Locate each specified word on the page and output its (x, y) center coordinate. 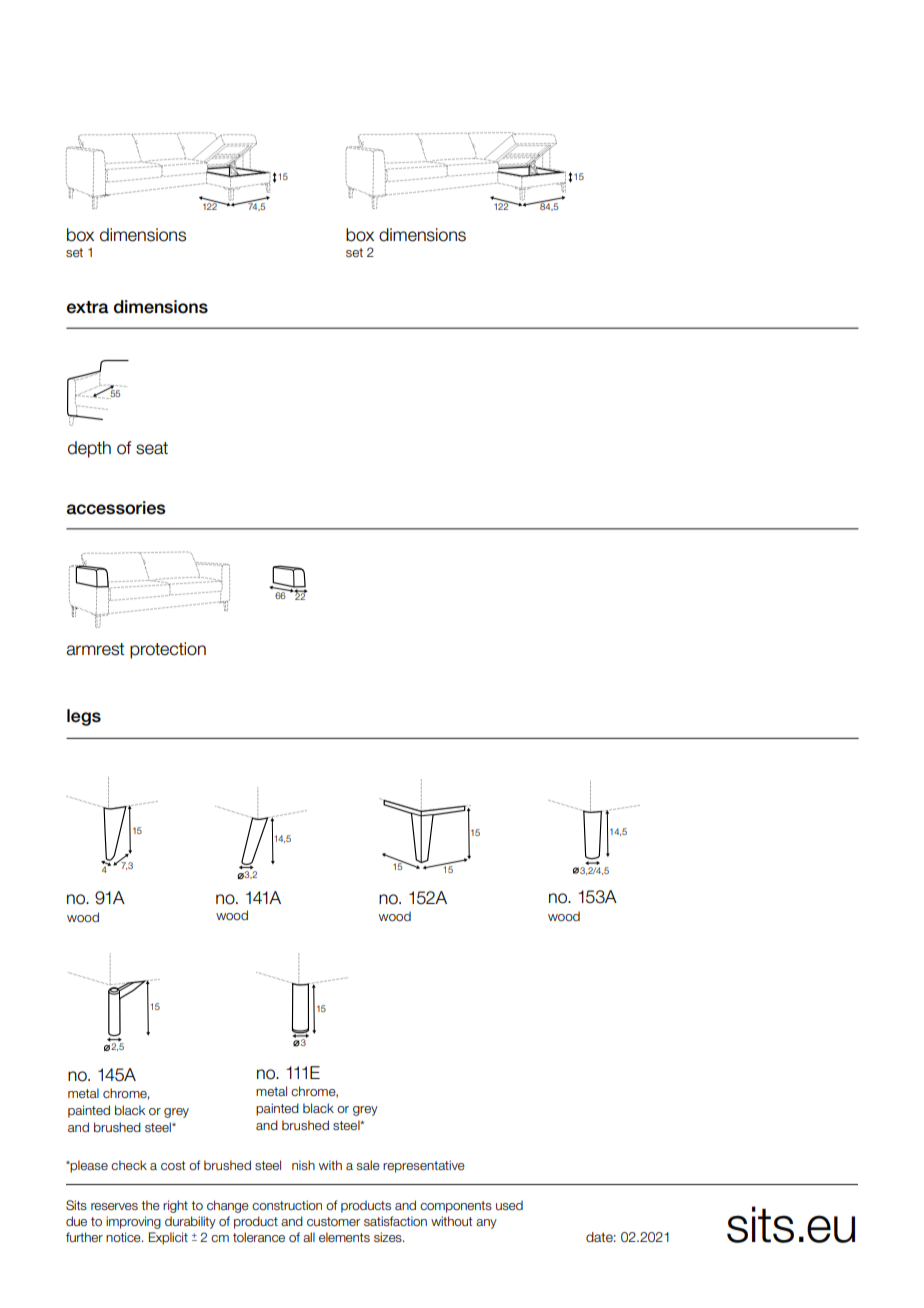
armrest (95, 649)
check (129, 1165)
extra (88, 307)
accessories (116, 508)
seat (152, 448)
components (456, 1207)
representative (424, 1166)
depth (89, 449)
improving (133, 1222)
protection (168, 650)
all (309, 1237)
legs (84, 717)
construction (287, 1205)
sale (368, 1165)
